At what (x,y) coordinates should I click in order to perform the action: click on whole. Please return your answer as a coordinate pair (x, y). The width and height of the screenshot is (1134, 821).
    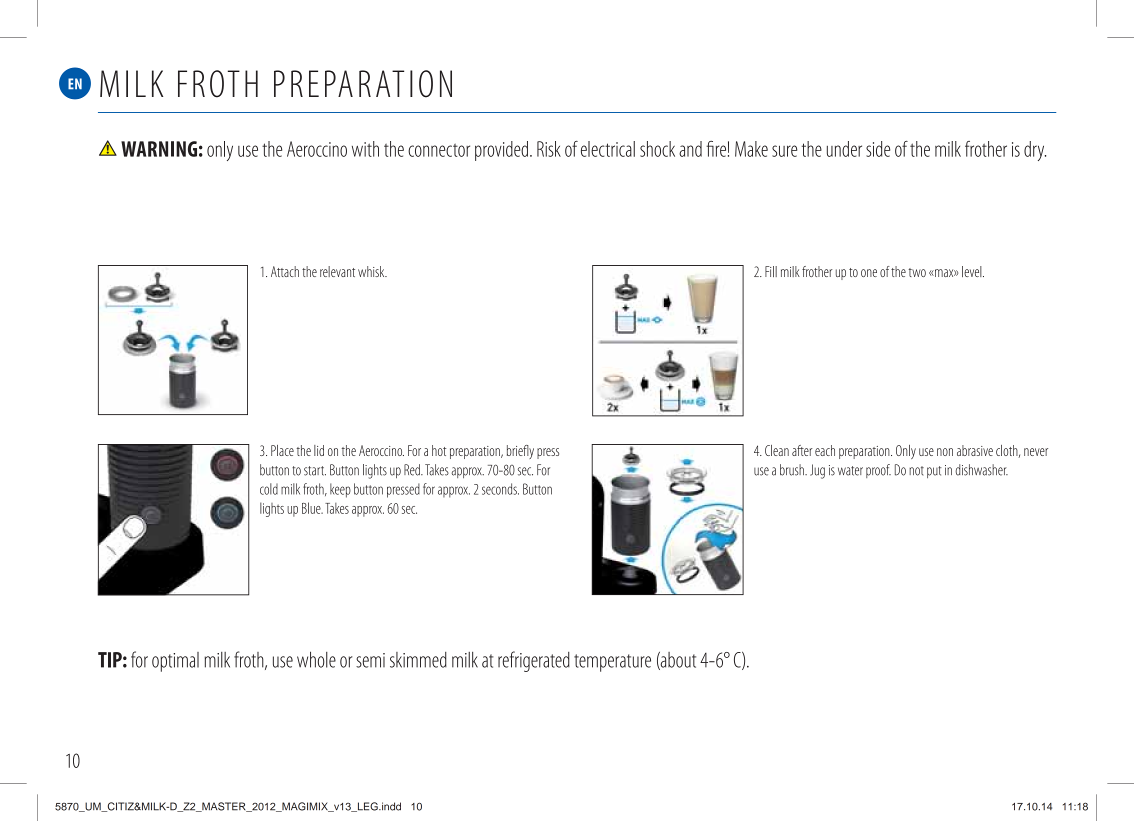
    Looking at the image, I should click on (316, 659).
